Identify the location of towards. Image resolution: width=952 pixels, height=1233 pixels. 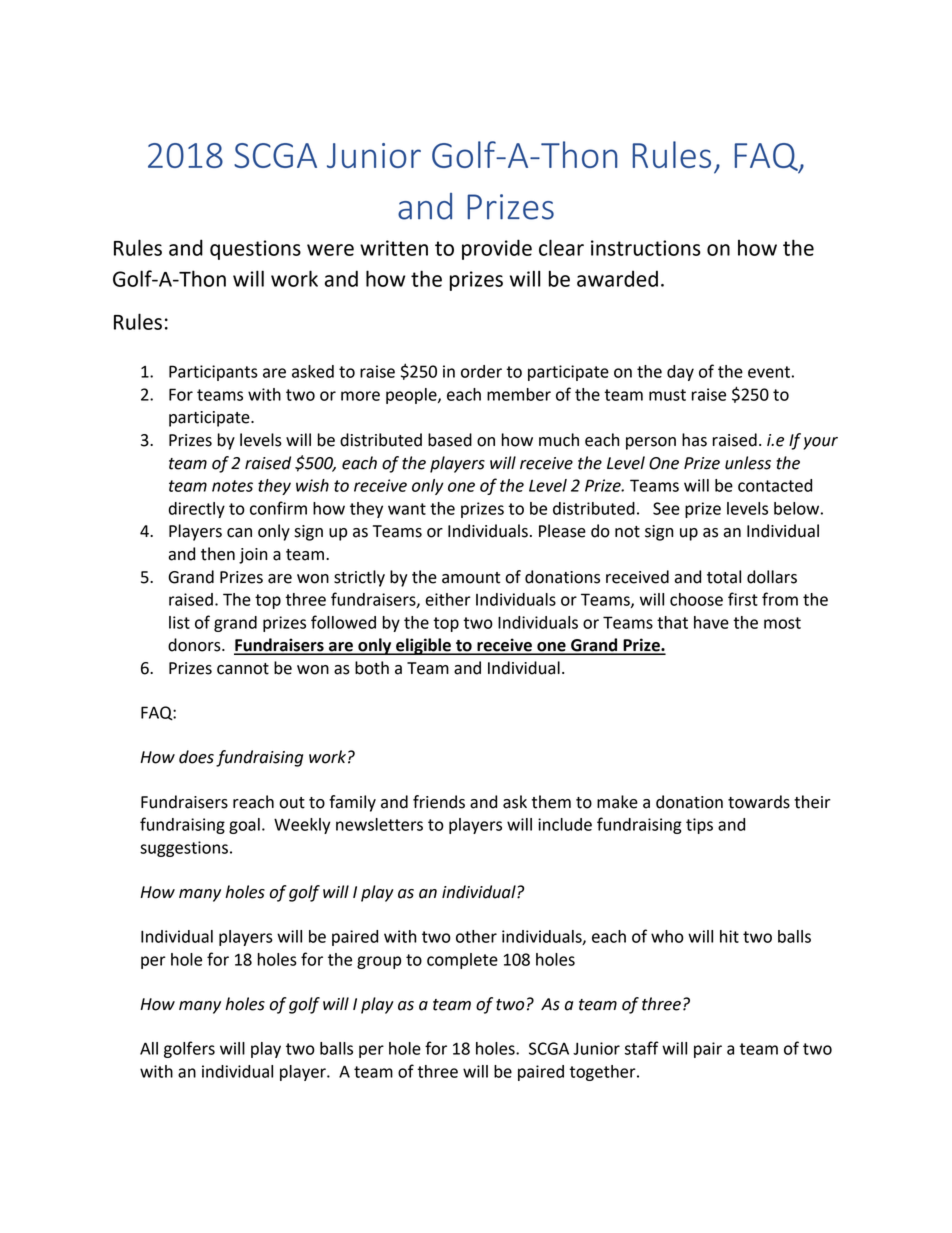
(759, 802).
